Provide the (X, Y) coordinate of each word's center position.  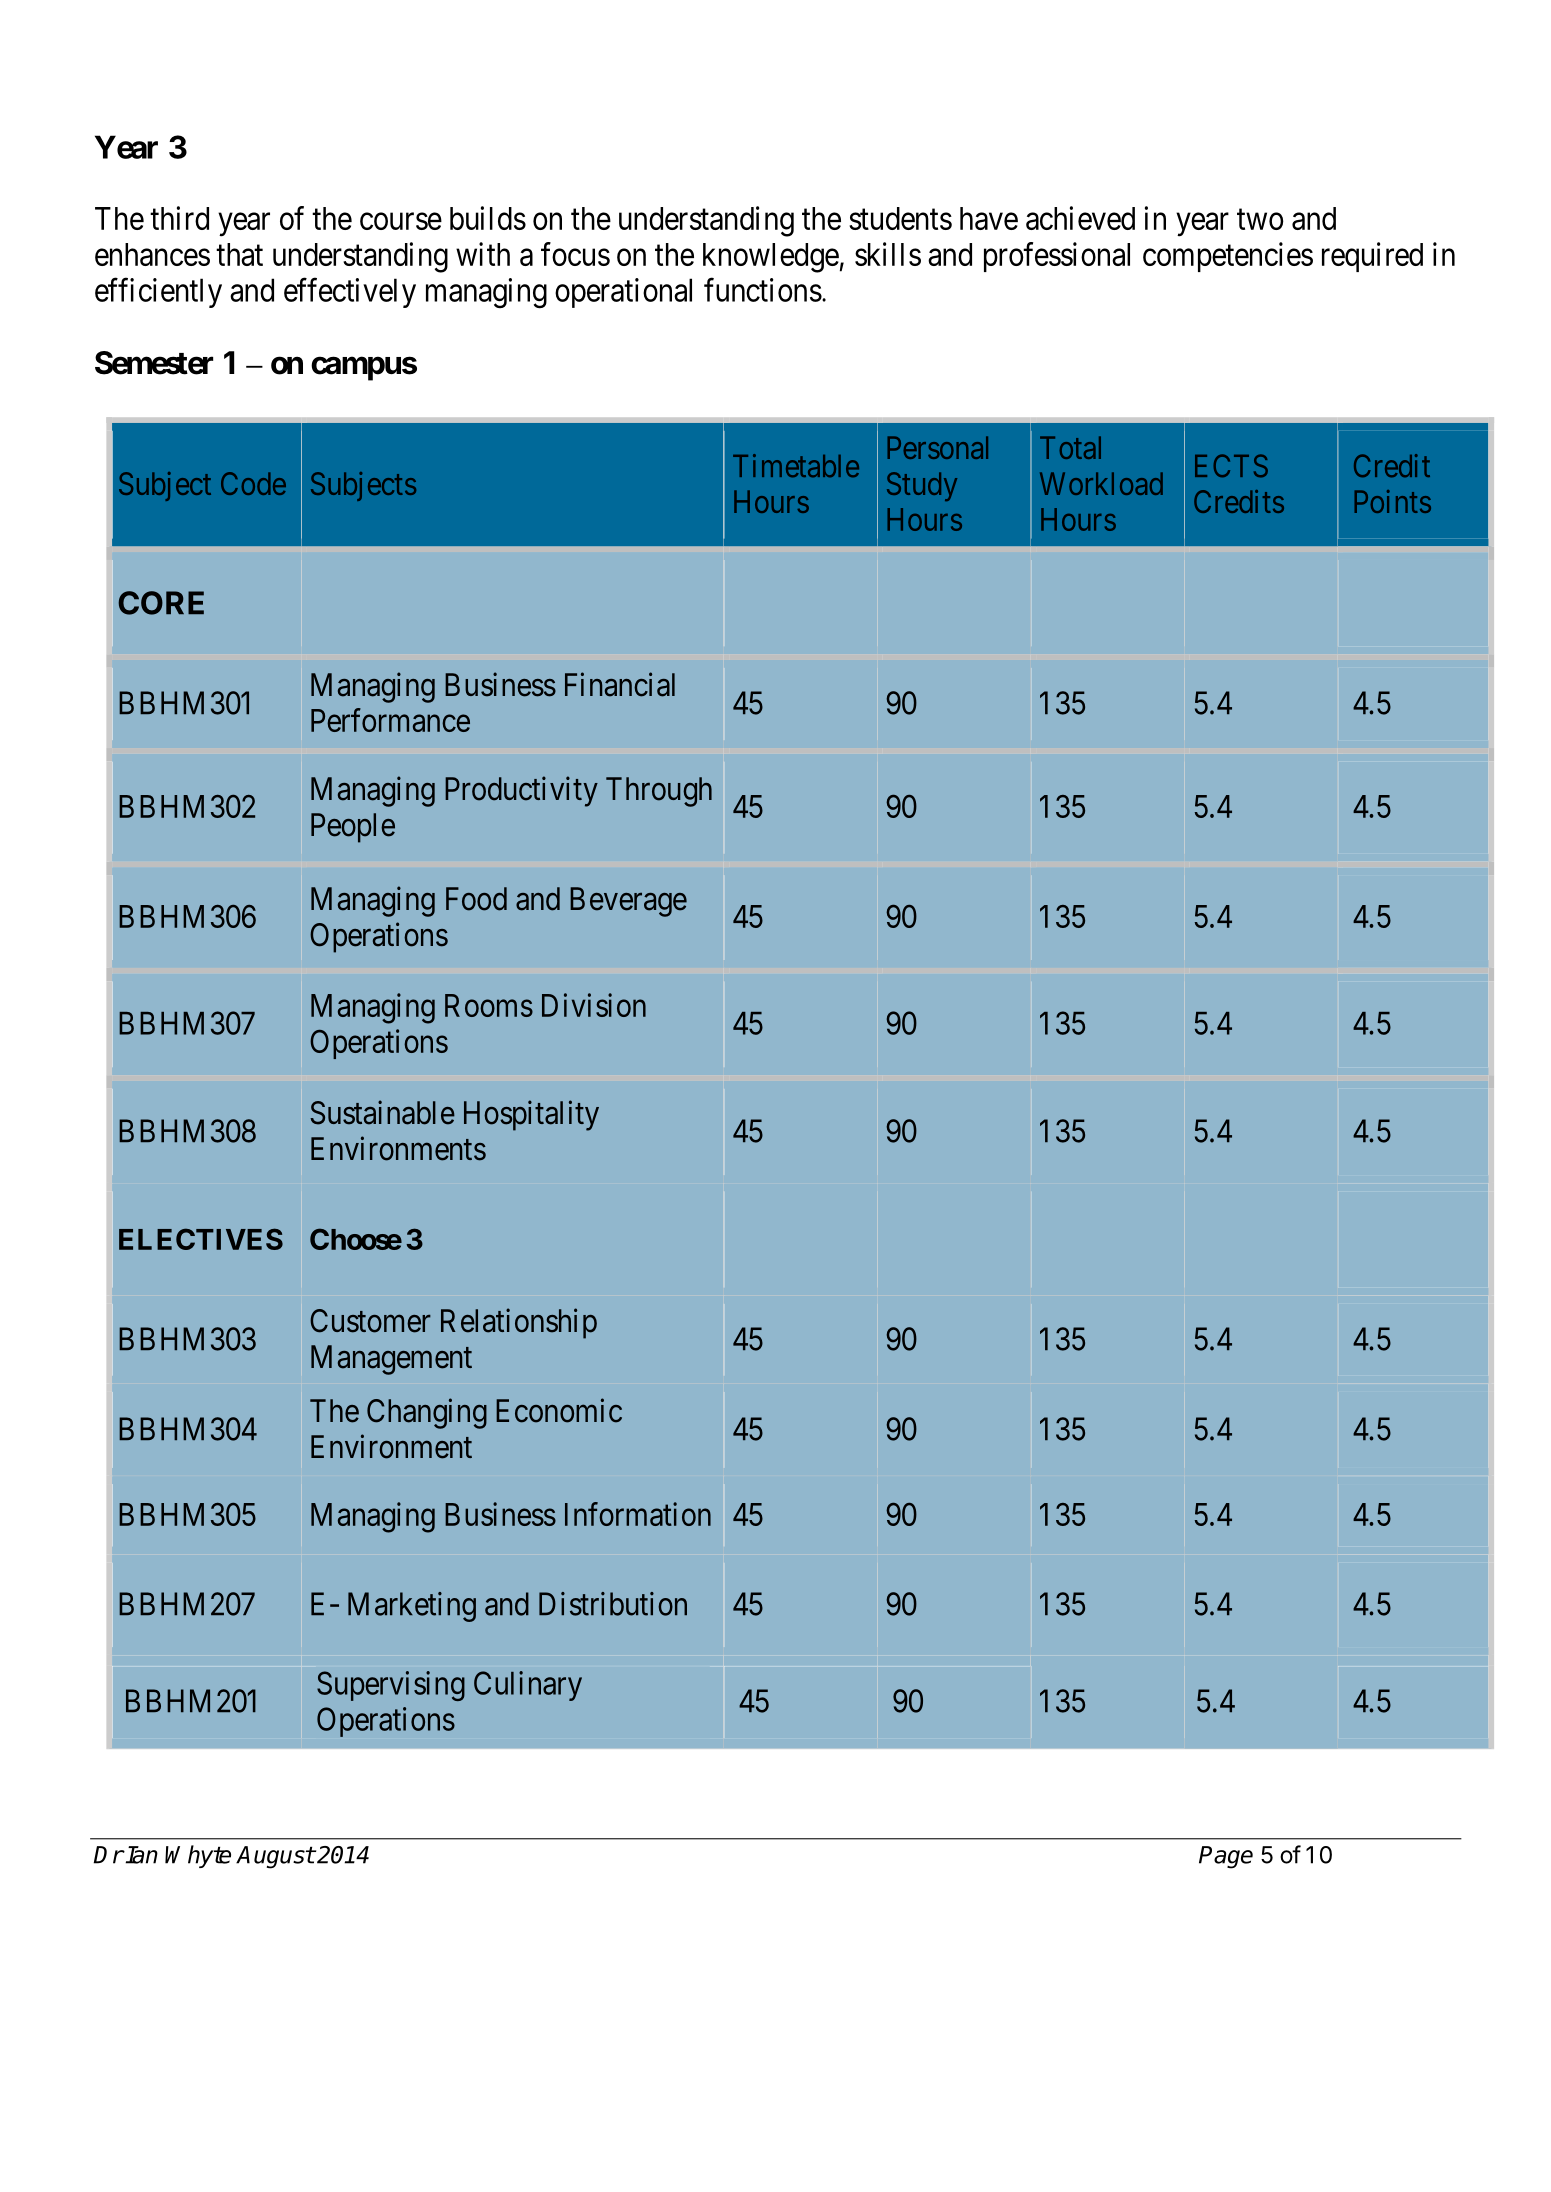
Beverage (628, 902)
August (275, 1857)
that (239, 254)
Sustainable (382, 1112)
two (1260, 219)
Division (594, 1005)
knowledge (771, 258)
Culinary (528, 1686)
